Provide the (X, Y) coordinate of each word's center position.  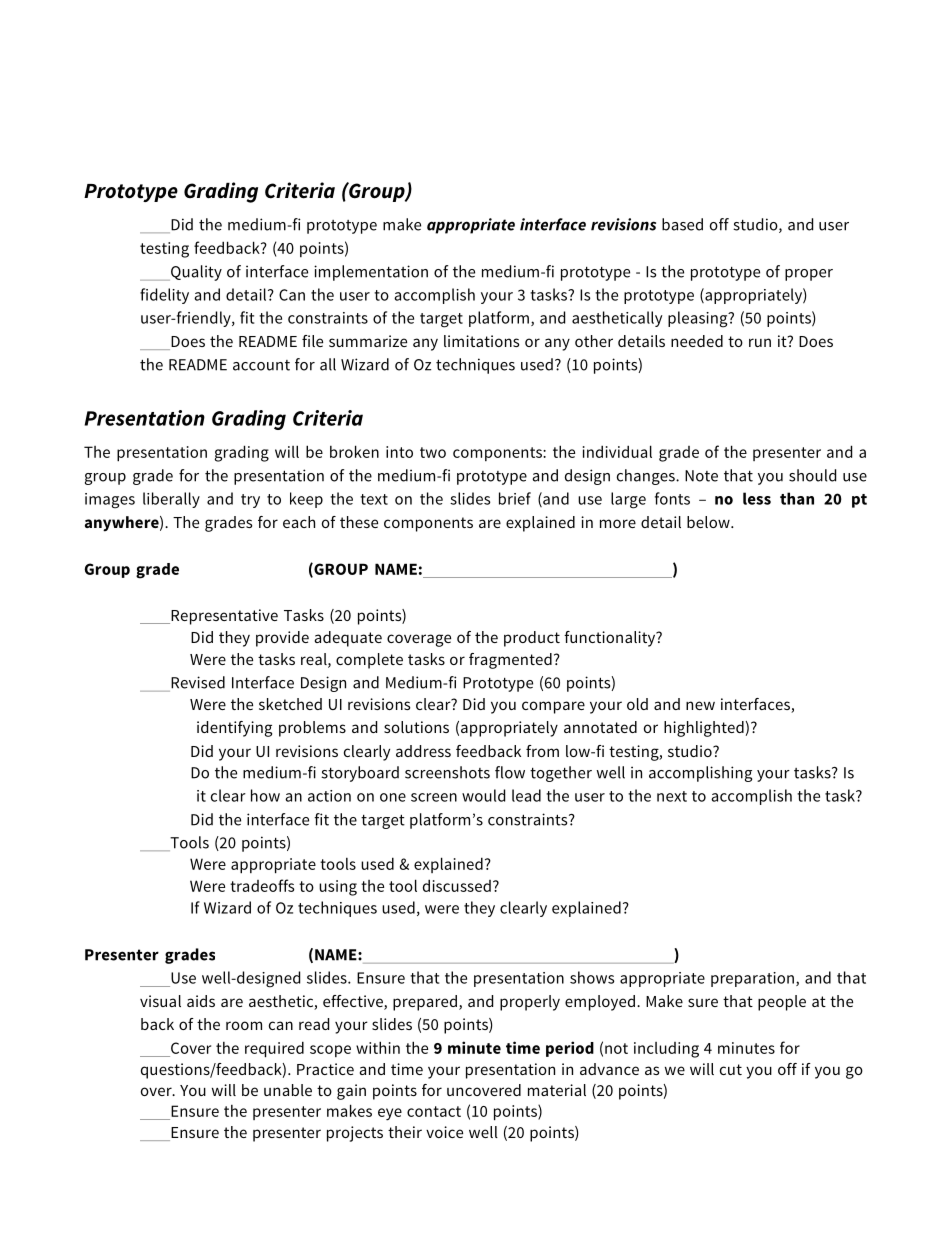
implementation (371, 273)
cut (731, 1069)
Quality (195, 273)
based (682, 224)
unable (288, 1090)
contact (434, 1111)
